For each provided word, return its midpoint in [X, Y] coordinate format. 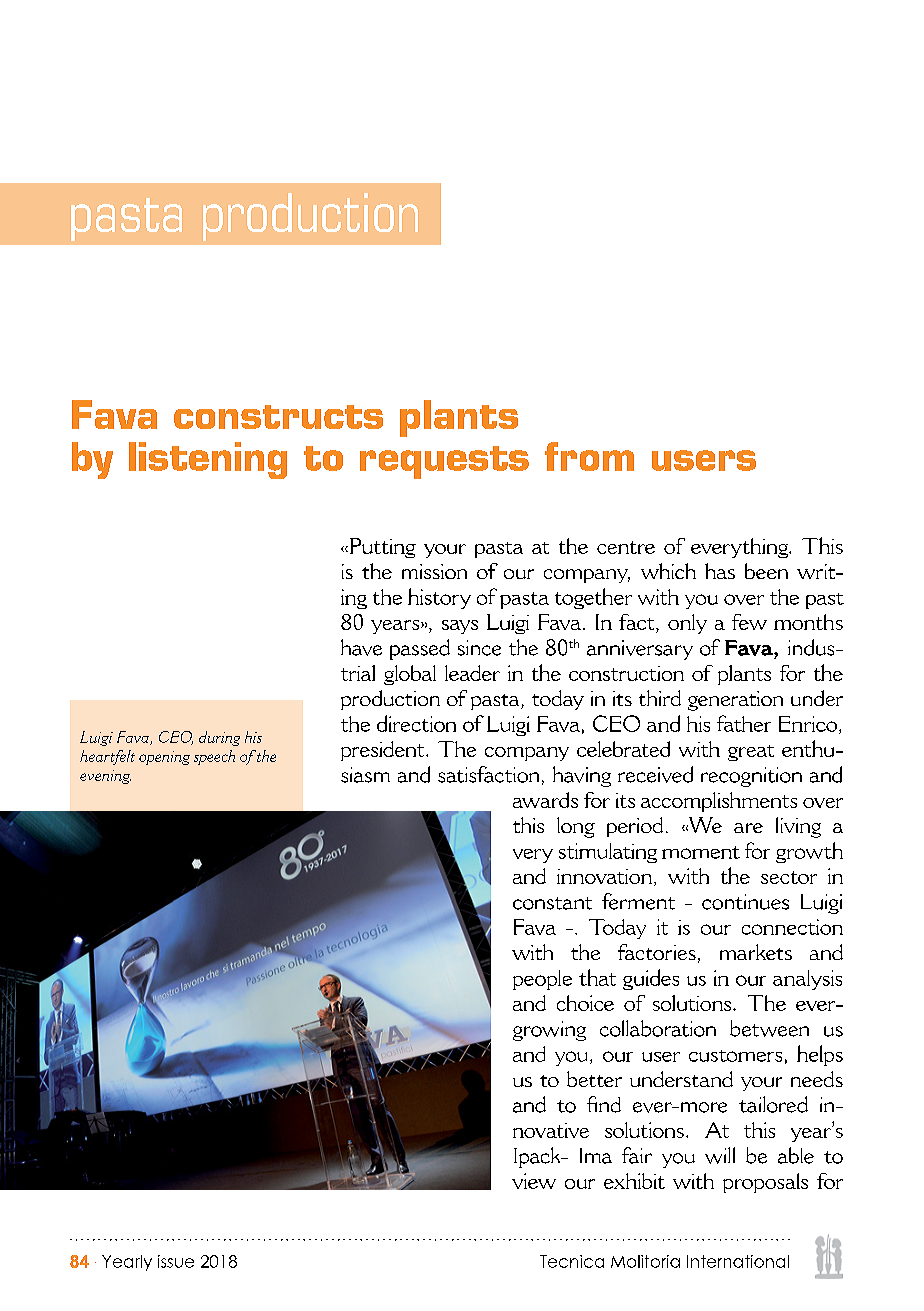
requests [444, 462]
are [748, 828]
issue [176, 1261]
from [589, 456]
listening [208, 460]
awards [545, 800]
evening [105, 777]
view [534, 1181]
